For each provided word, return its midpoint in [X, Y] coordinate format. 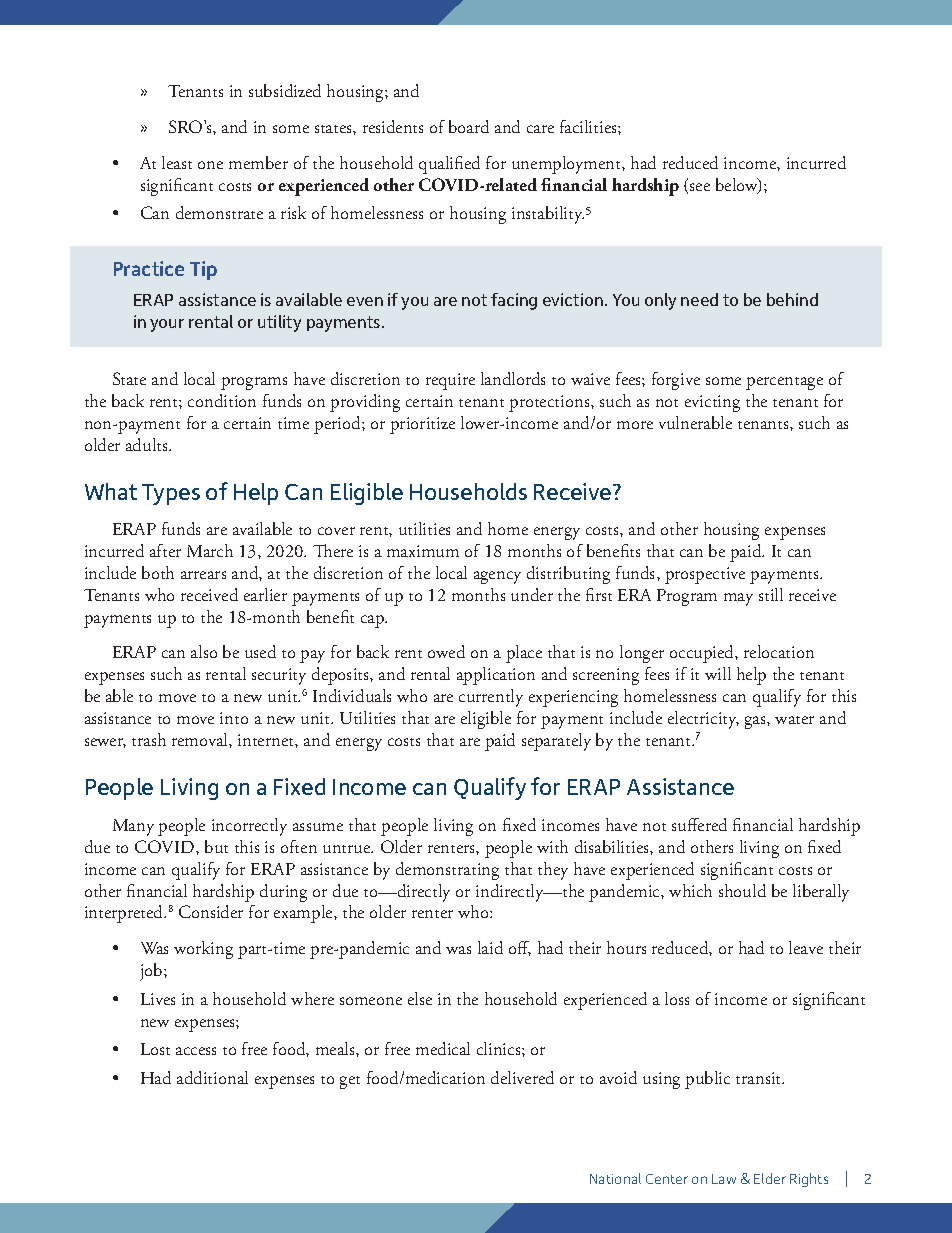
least [177, 162]
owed [446, 651]
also [204, 651]
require [450, 381]
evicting [712, 403]
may [738, 599]
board [469, 126]
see [700, 187]
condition [222, 400]
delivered [522, 1077]
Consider [211, 911]
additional [212, 1077]
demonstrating [447, 871]
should [742, 890]
